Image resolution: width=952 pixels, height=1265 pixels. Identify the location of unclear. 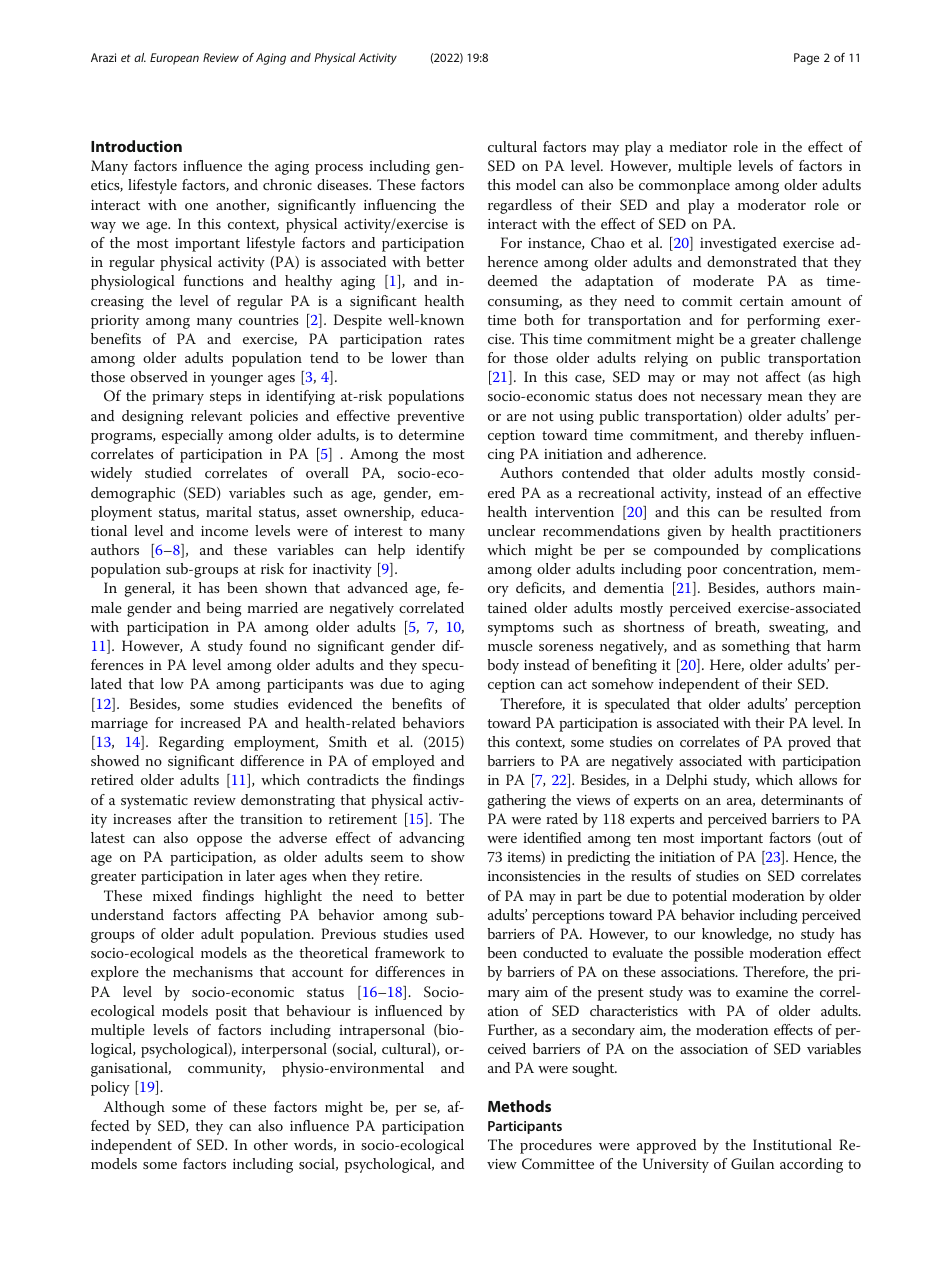
(511, 530).
